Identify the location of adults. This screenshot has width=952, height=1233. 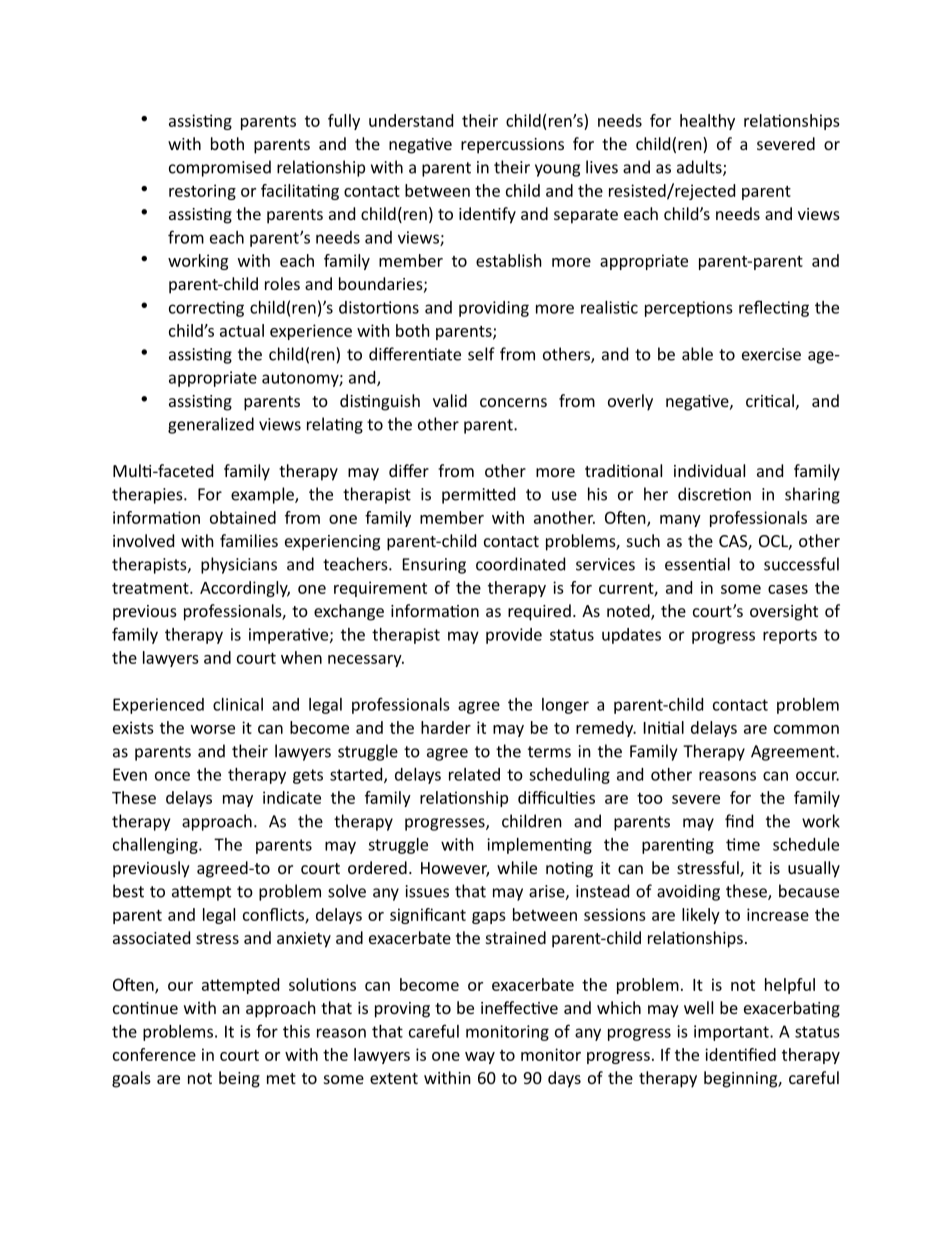
(700, 168).
